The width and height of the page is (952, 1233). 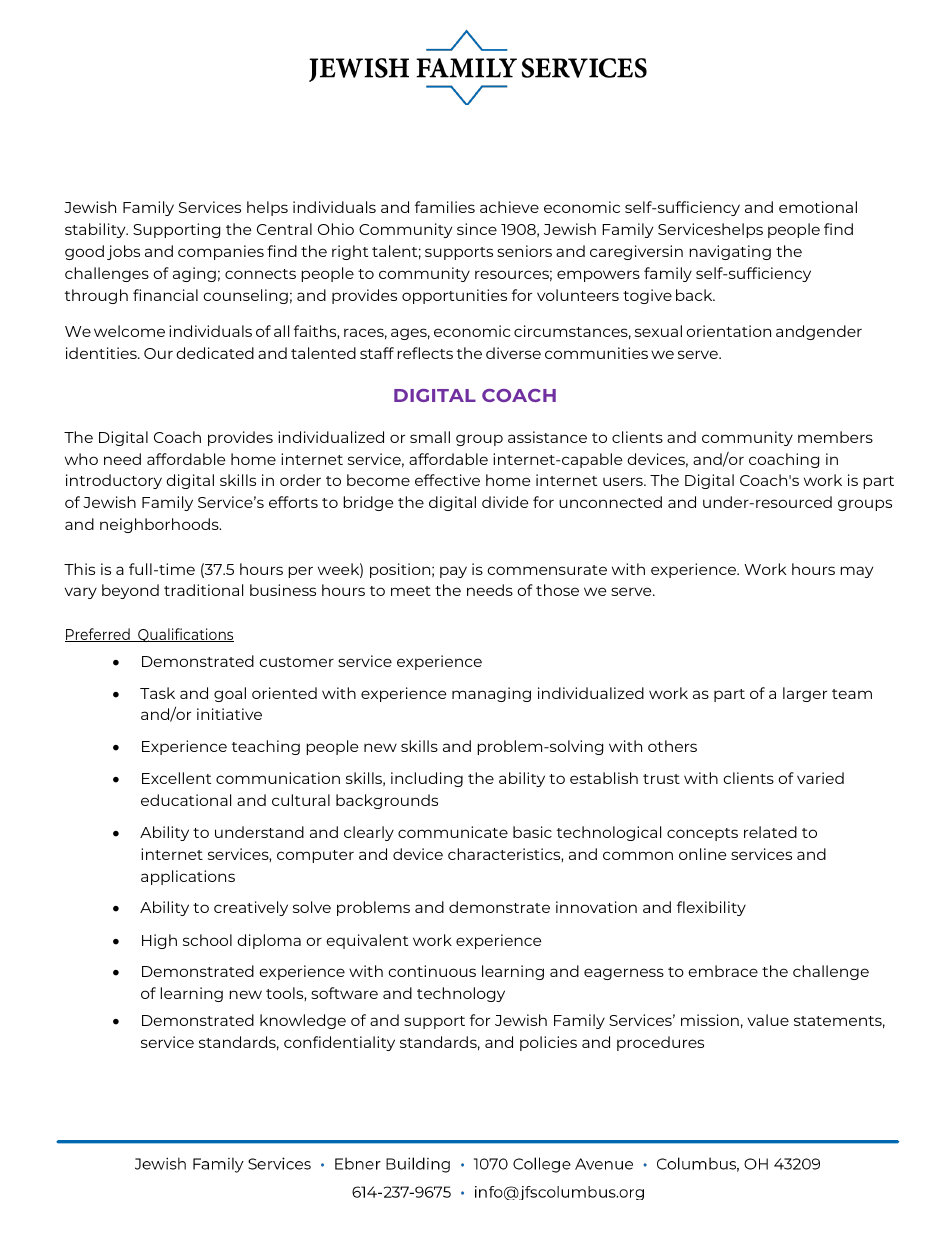 What do you see at coordinates (221, 252) in the page?
I see `companies` at bounding box center [221, 252].
